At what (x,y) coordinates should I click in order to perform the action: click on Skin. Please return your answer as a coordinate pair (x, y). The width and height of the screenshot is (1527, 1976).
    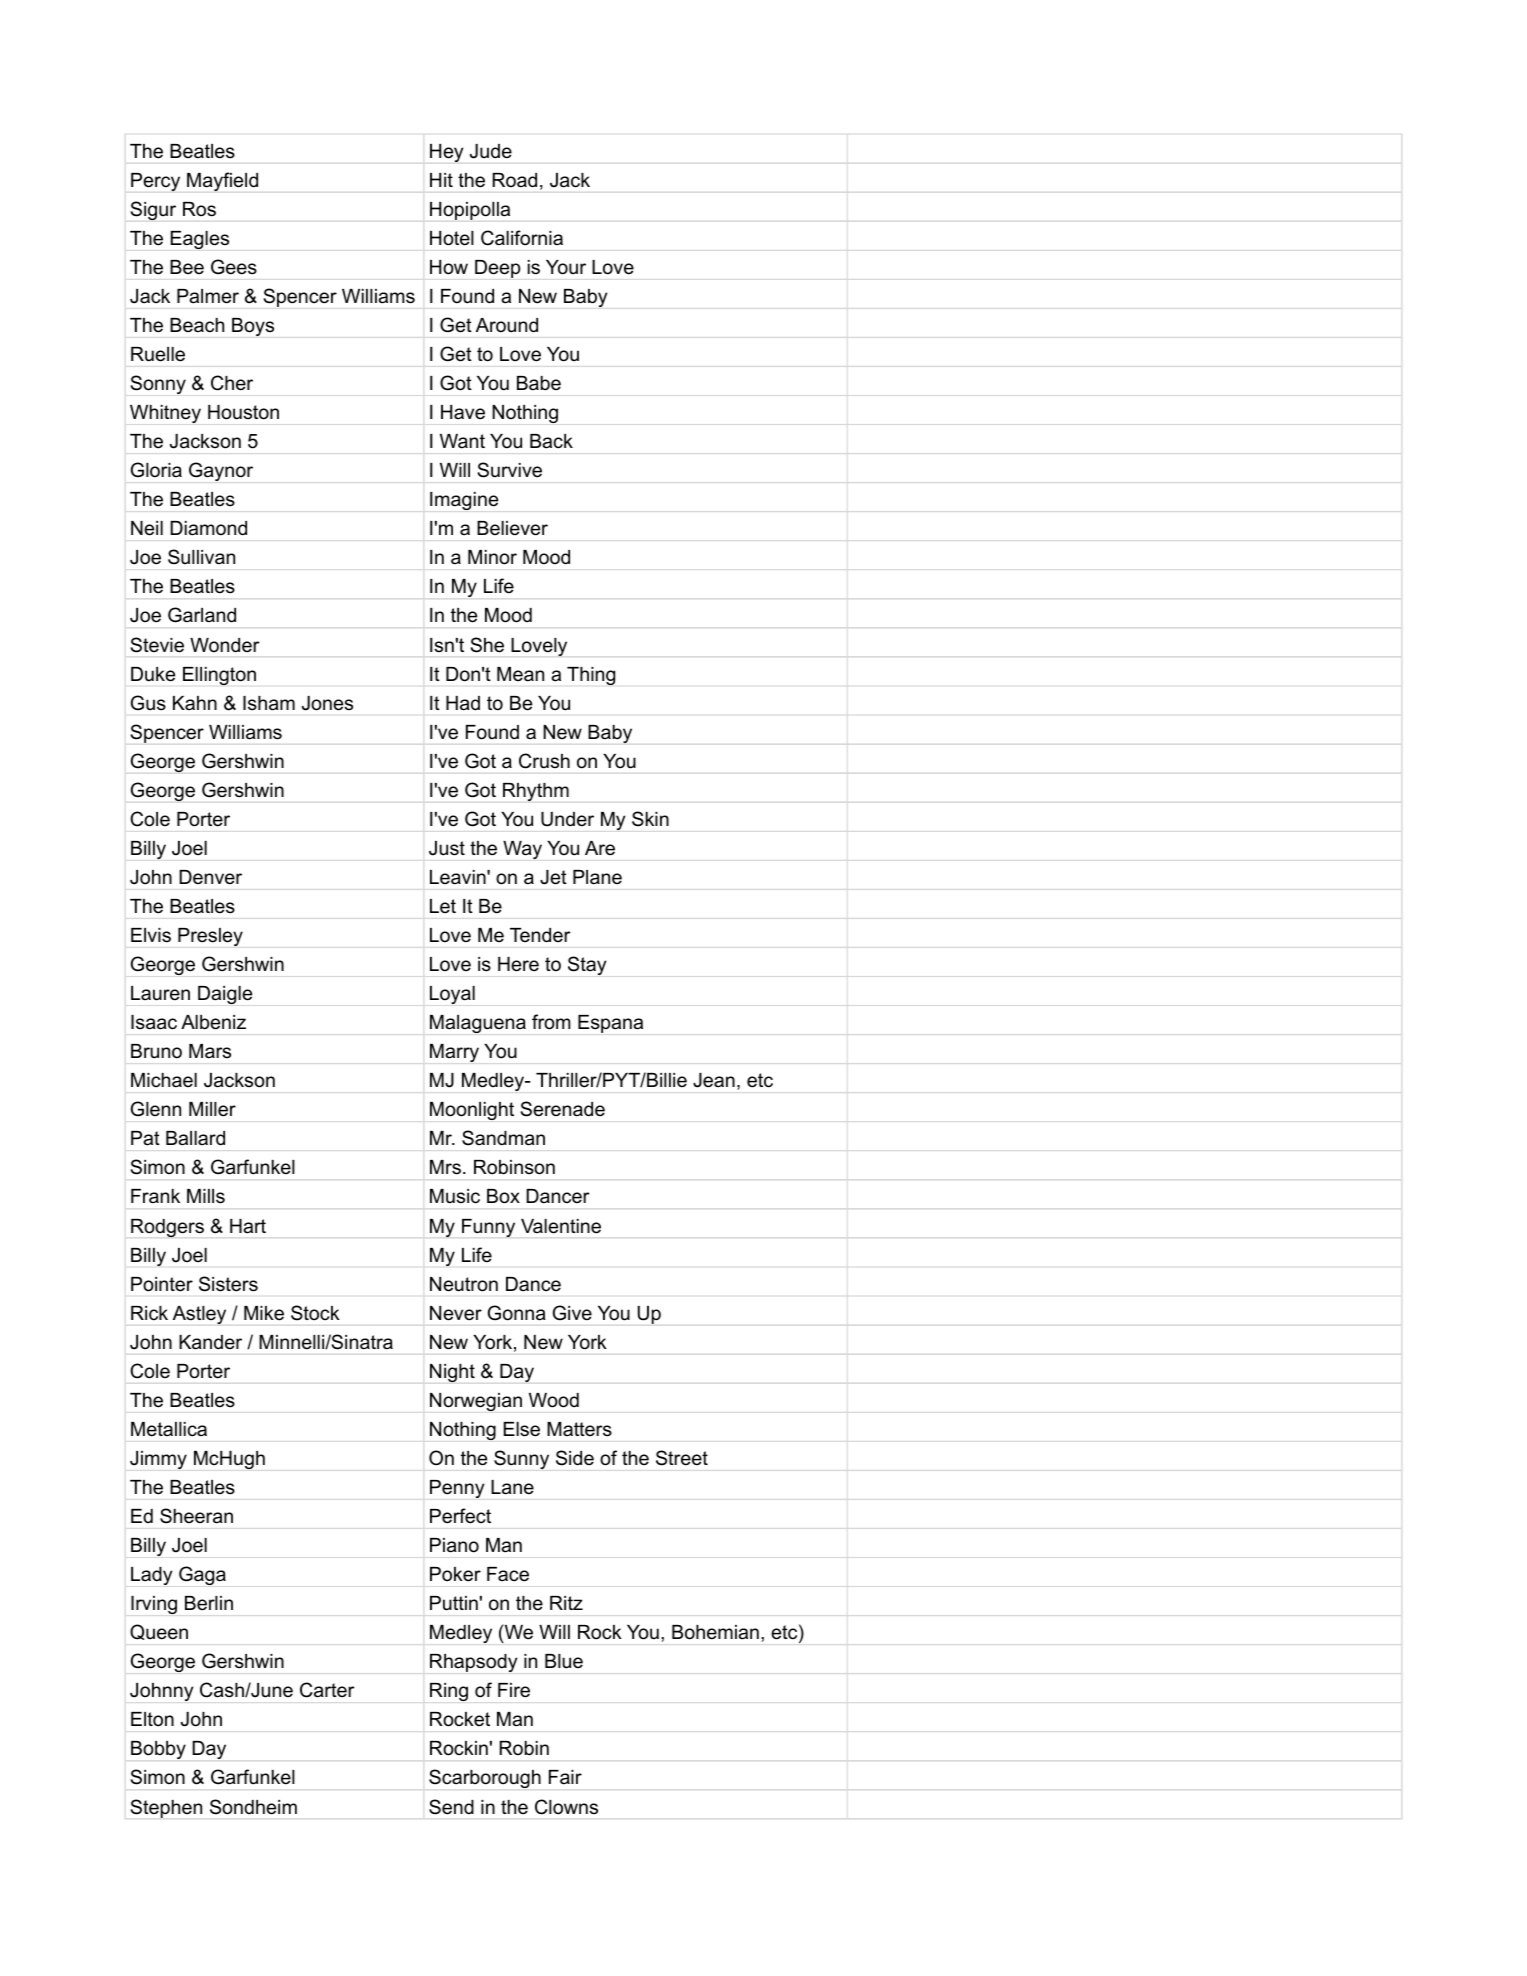
    Looking at the image, I should click on (650, 819).
